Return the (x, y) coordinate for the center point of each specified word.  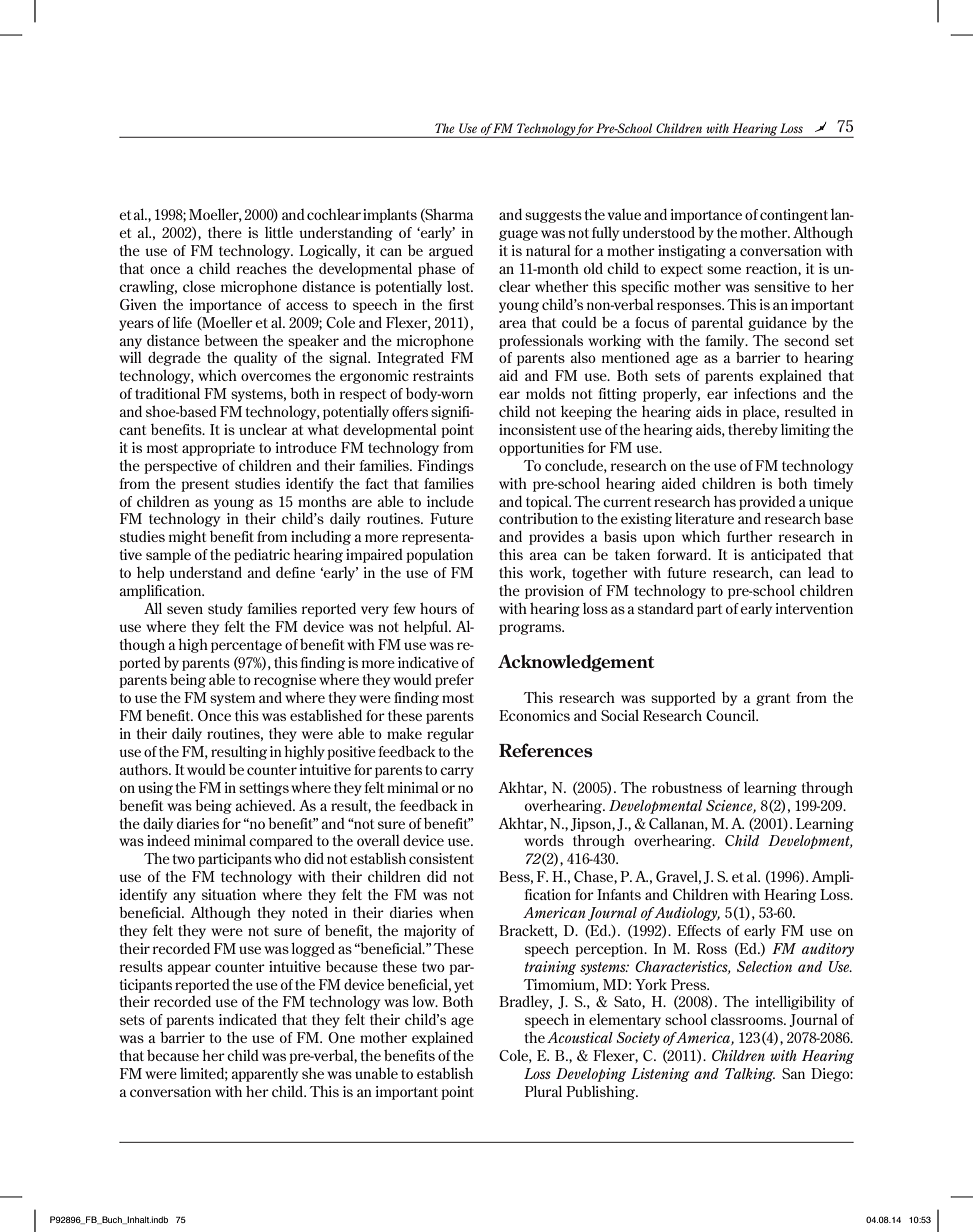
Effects (699, 930)
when (456, 912)
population (439, 555)
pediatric (262, 556)
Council (732, 715)
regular (450, 734)
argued (451, 252)
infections (765, 393)
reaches (262, 268)
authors (144, 769)
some (724, 270)
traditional (167, 393)
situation (229, 894)
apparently (264, 1074)
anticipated (786, 556)
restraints (443, 375)
